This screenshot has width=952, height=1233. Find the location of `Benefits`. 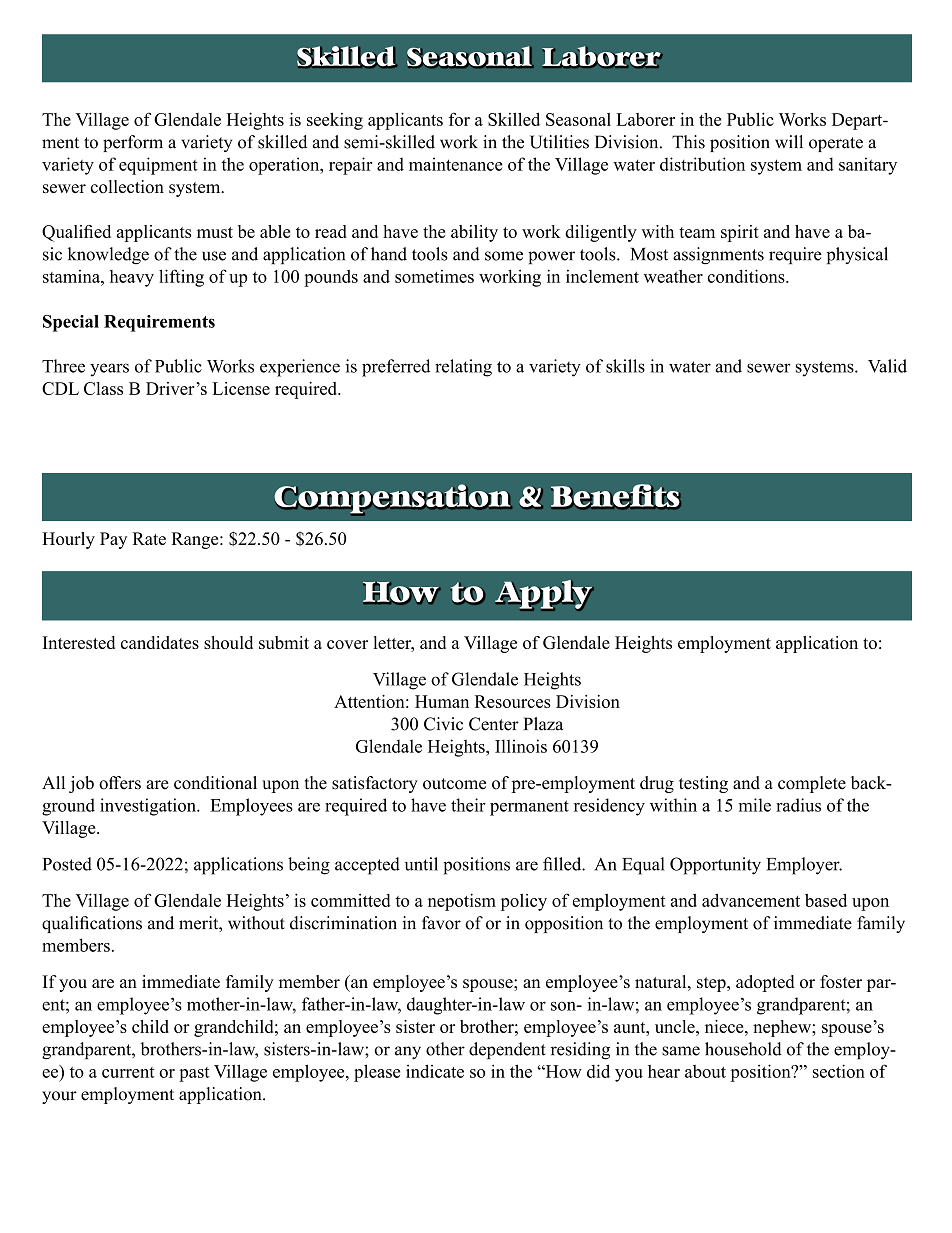

Benefits is located at coordinates (616, 497).
